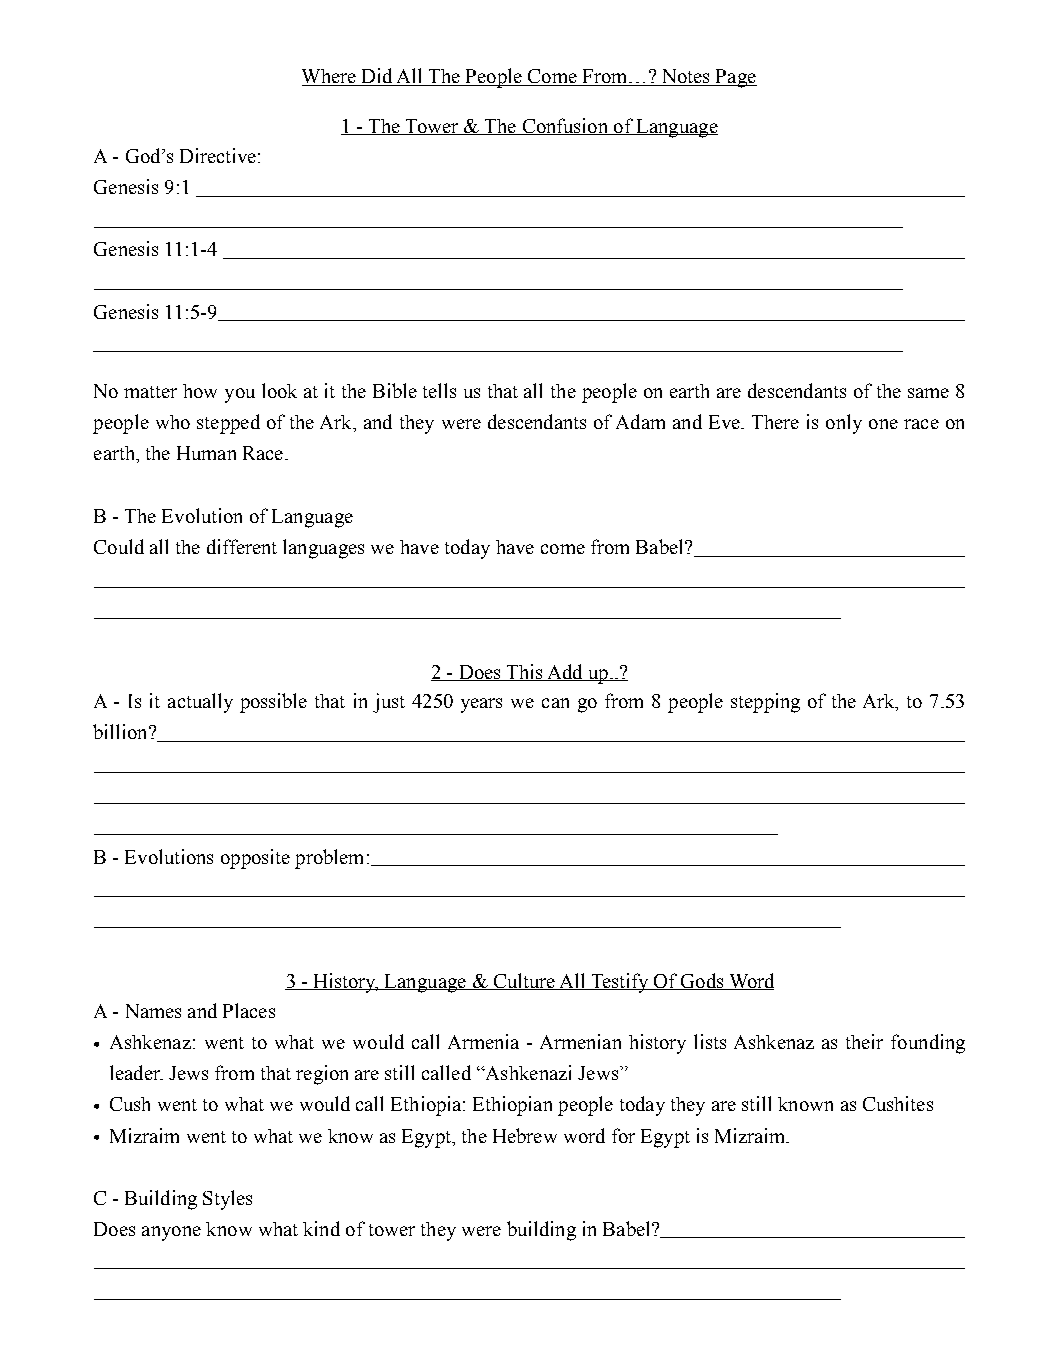 This screenshot has width=1059, height=1371. Describe the element at coordinates (565, 126) in the screenshot. I see `Confusion` at that location.
